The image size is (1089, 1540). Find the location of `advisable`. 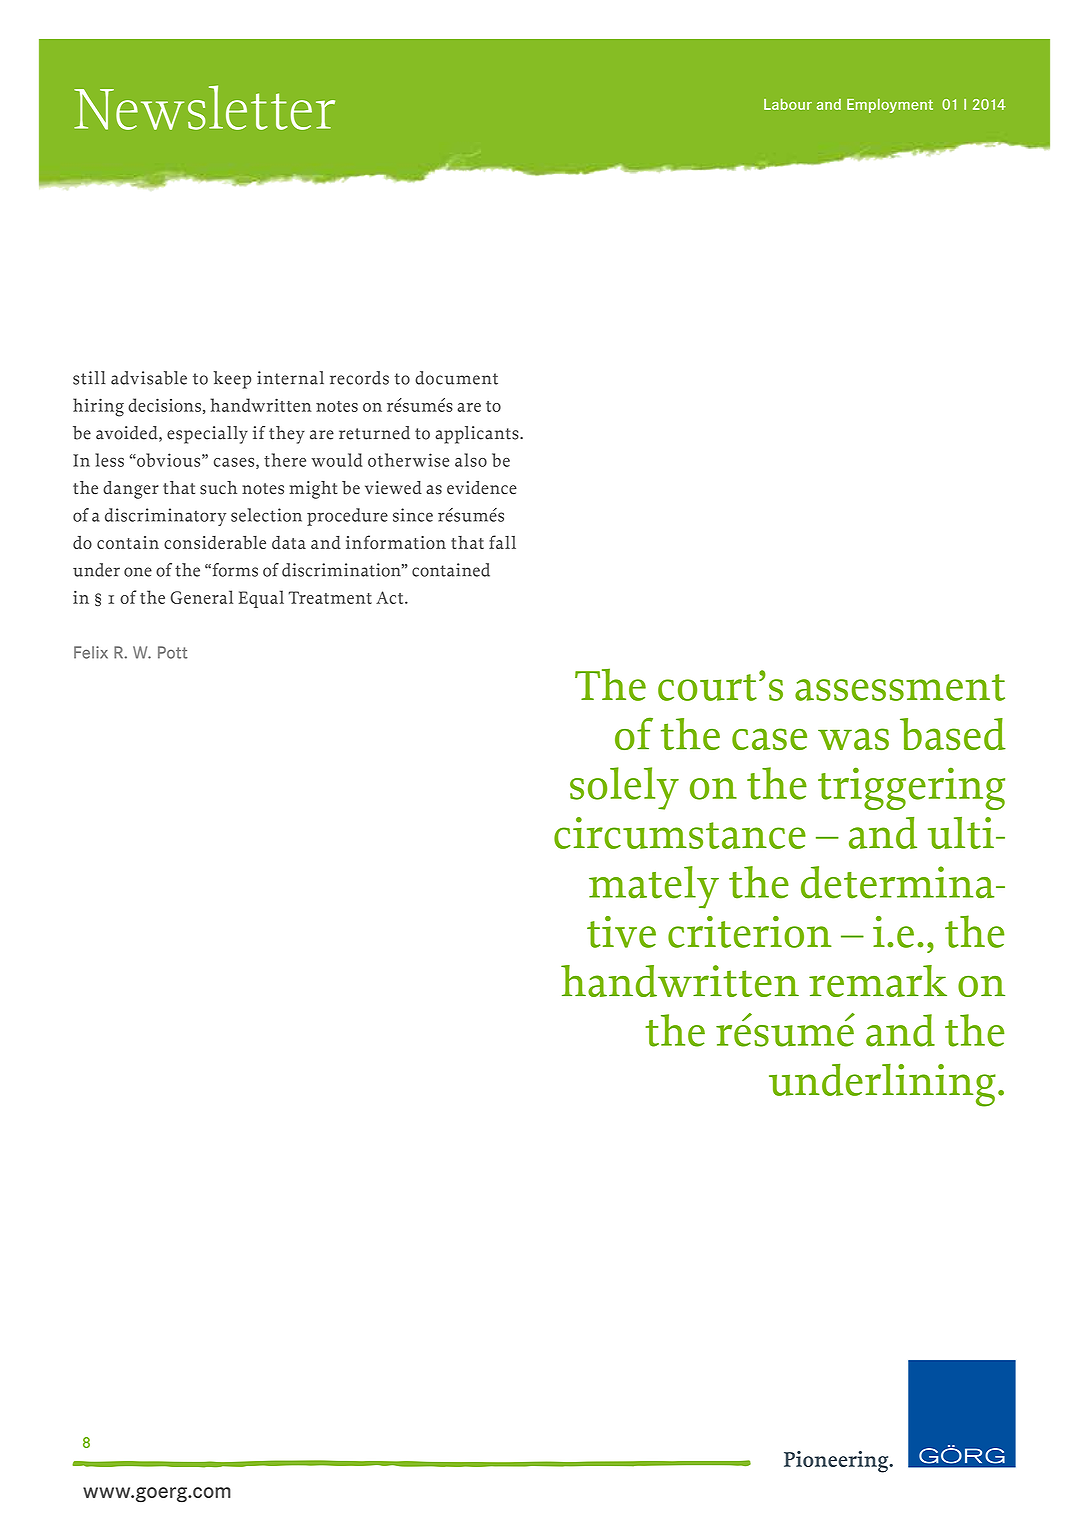

advisable is located at coordinates (149, 378).
